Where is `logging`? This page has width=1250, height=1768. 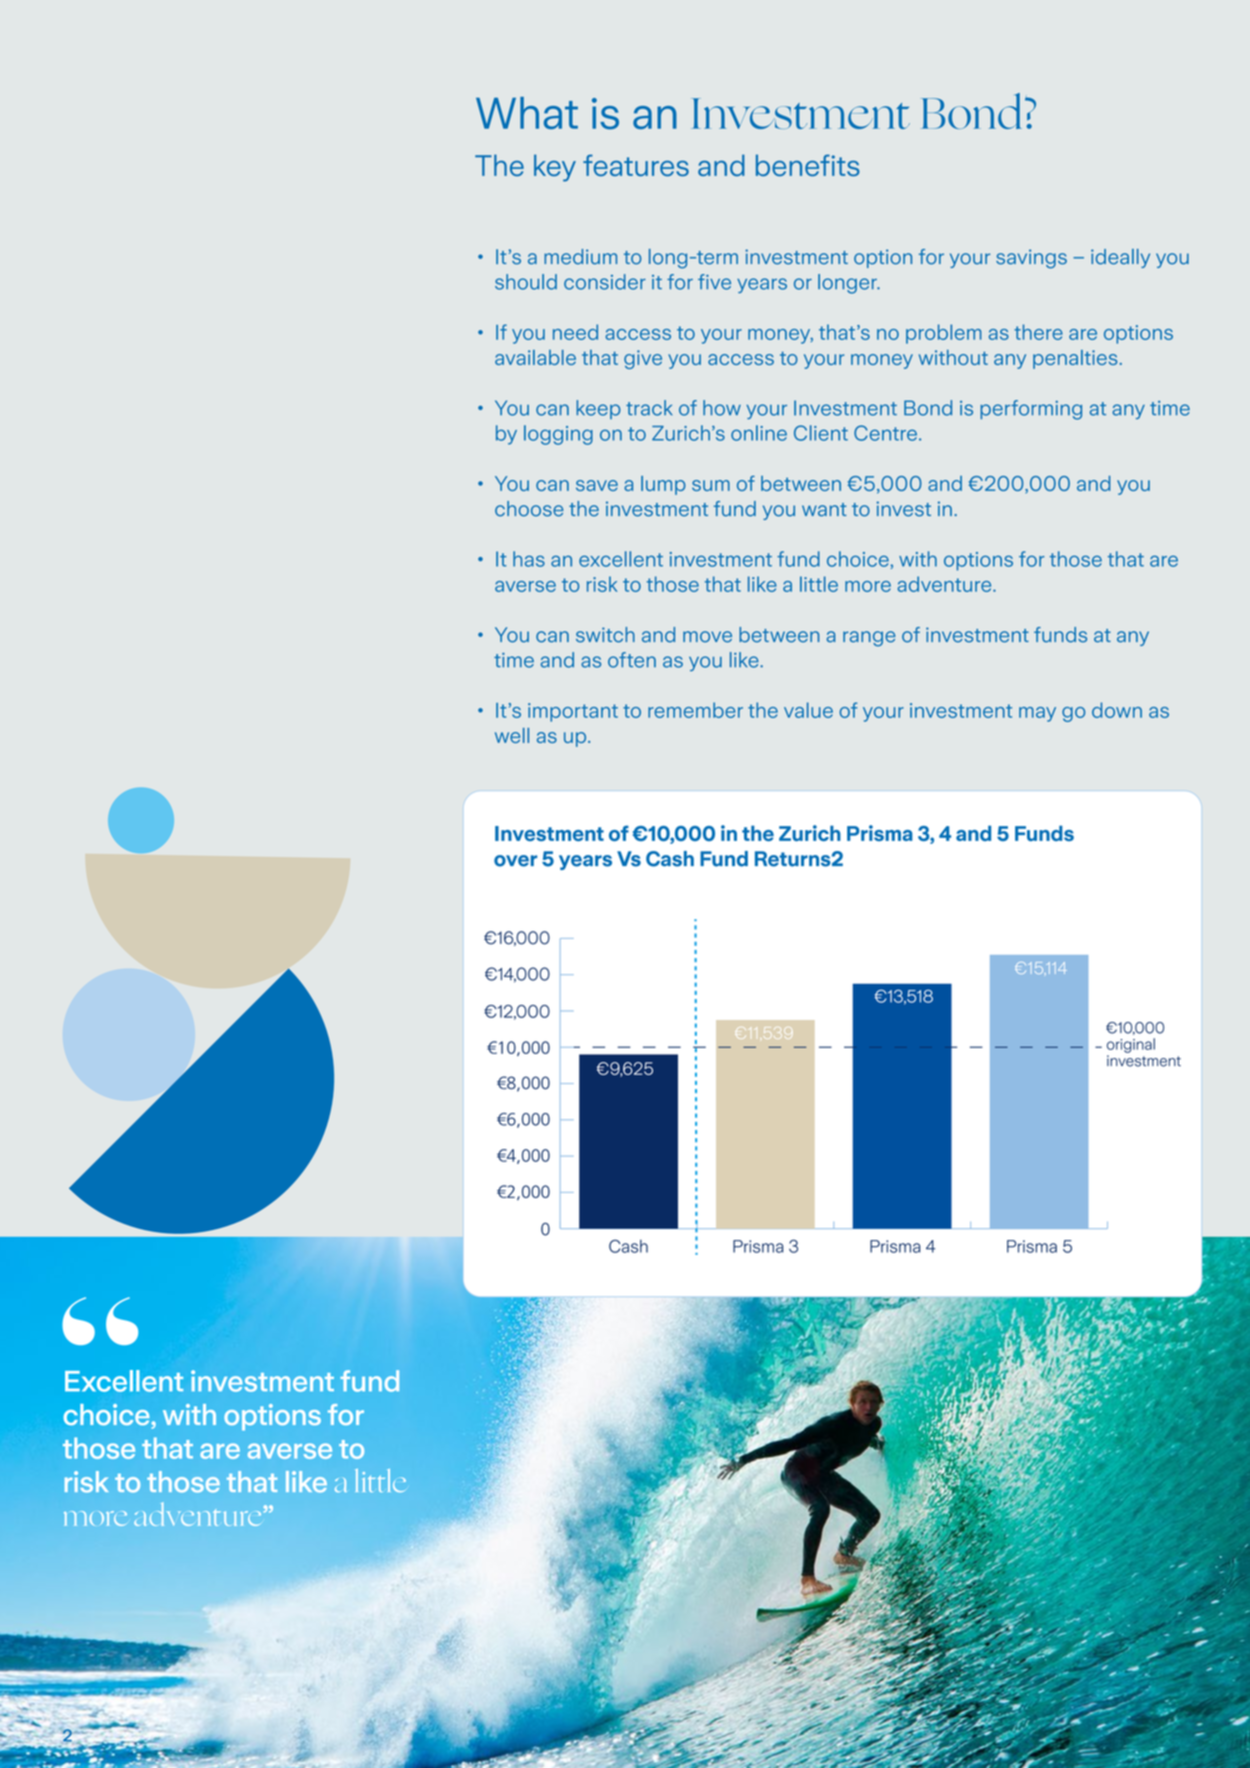
logging is located at coordinates (558, 435).
